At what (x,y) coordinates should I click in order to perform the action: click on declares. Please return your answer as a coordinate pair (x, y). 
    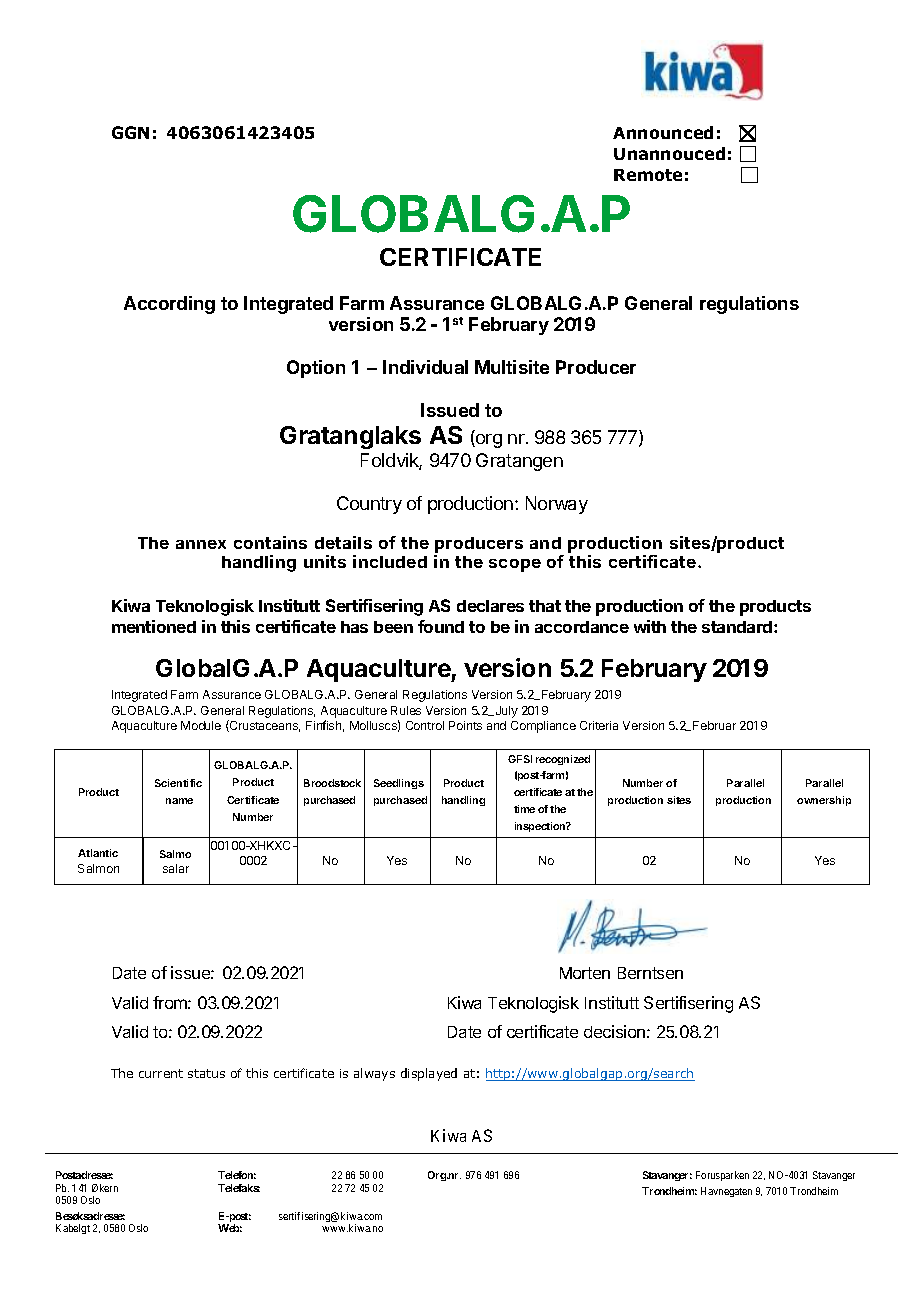
    Looking at the image, I should click on (490, 606).
